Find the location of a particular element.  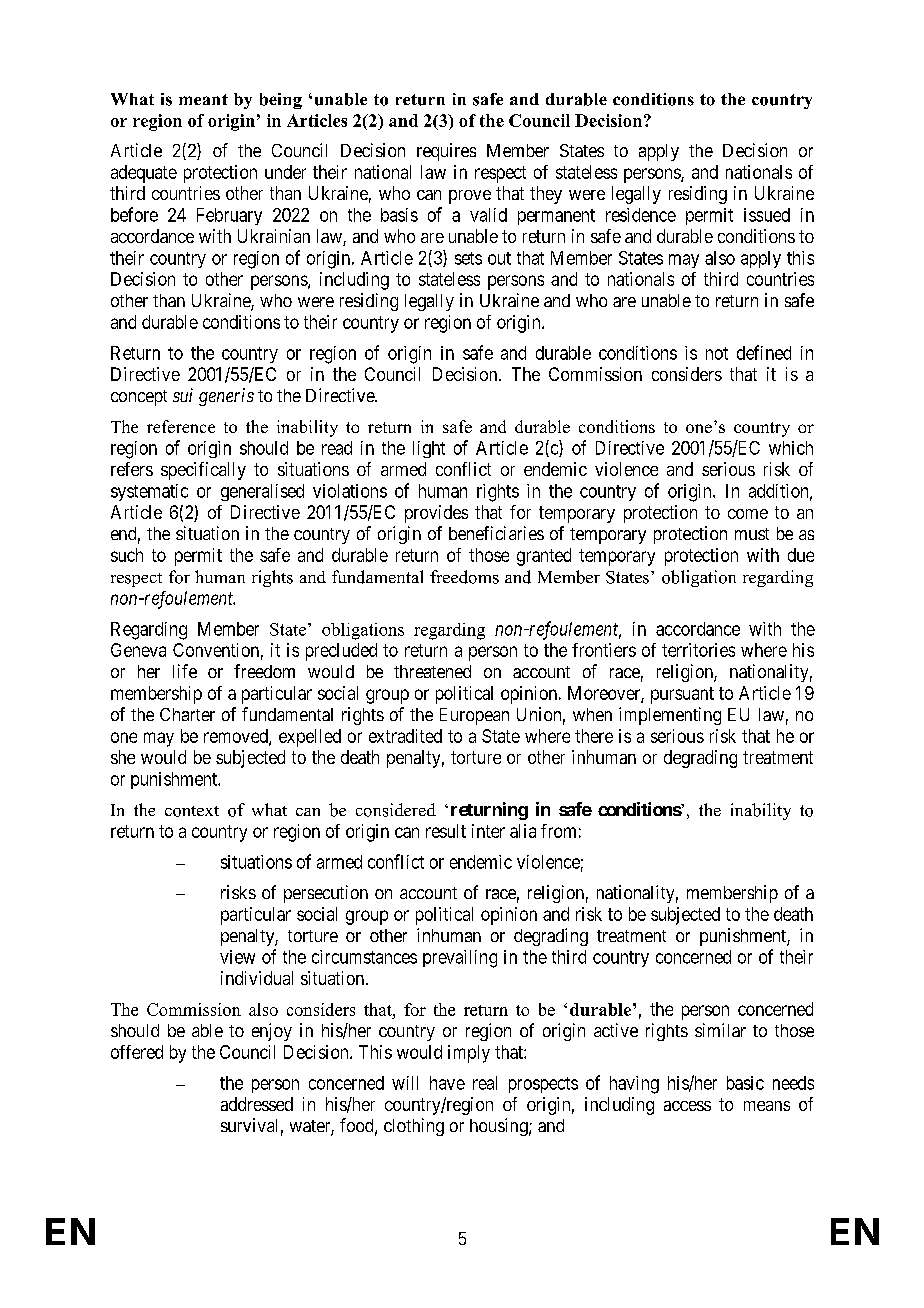

not is located at coordinates (717, 353).
